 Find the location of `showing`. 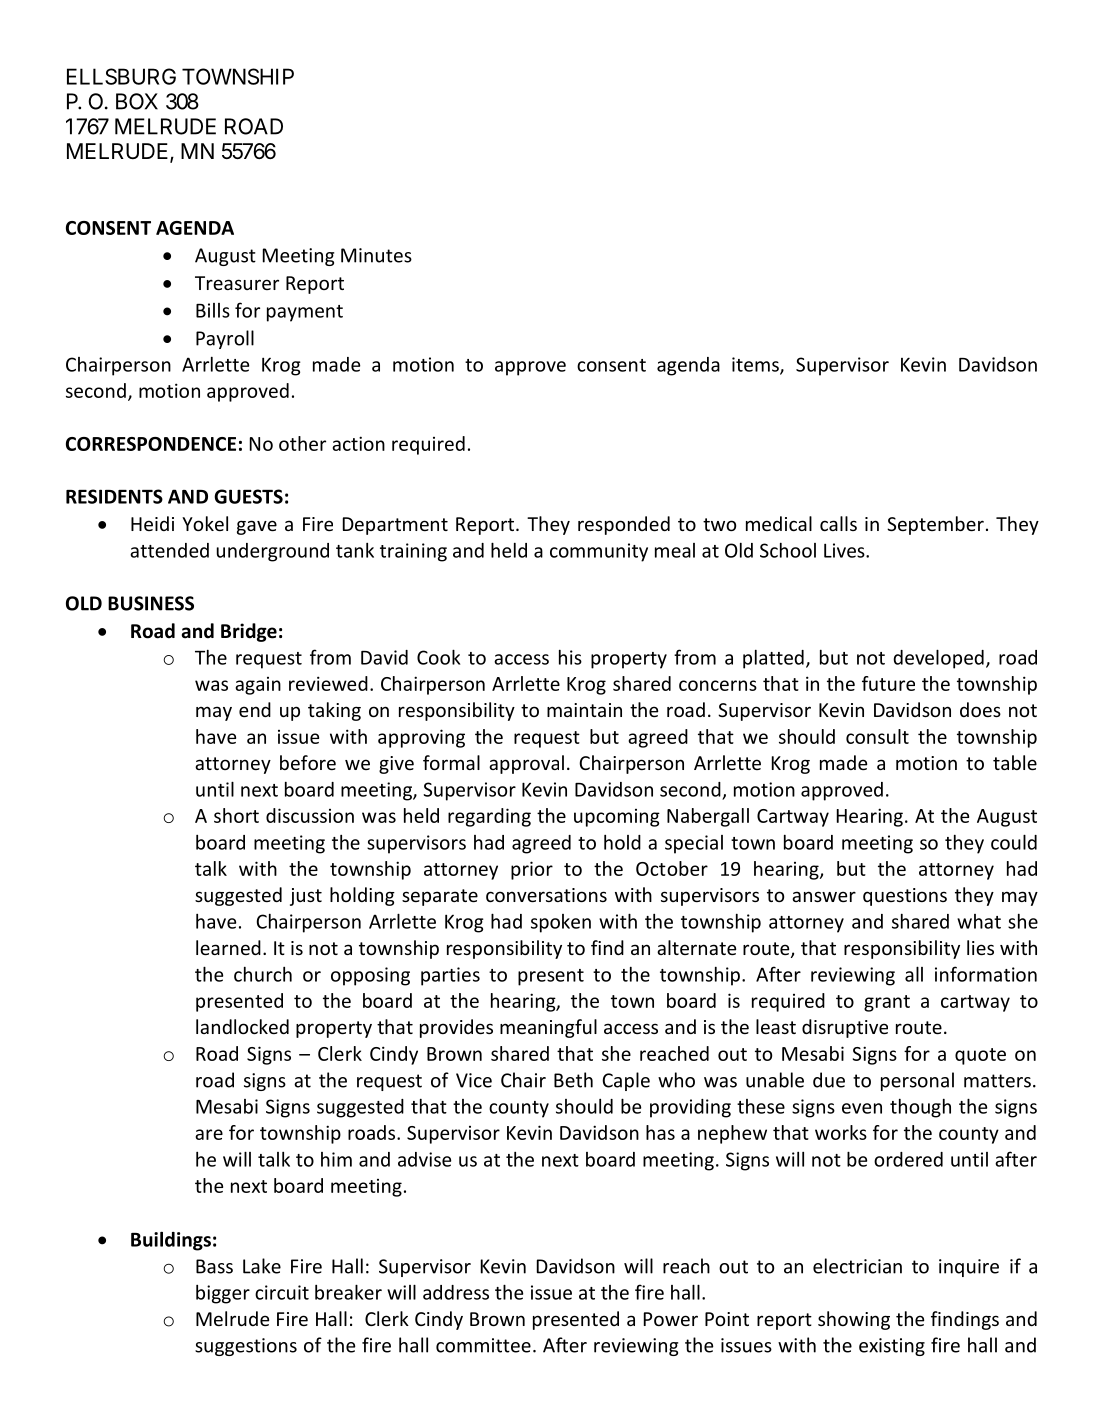

showing is located at coordinates (854, 1320).
